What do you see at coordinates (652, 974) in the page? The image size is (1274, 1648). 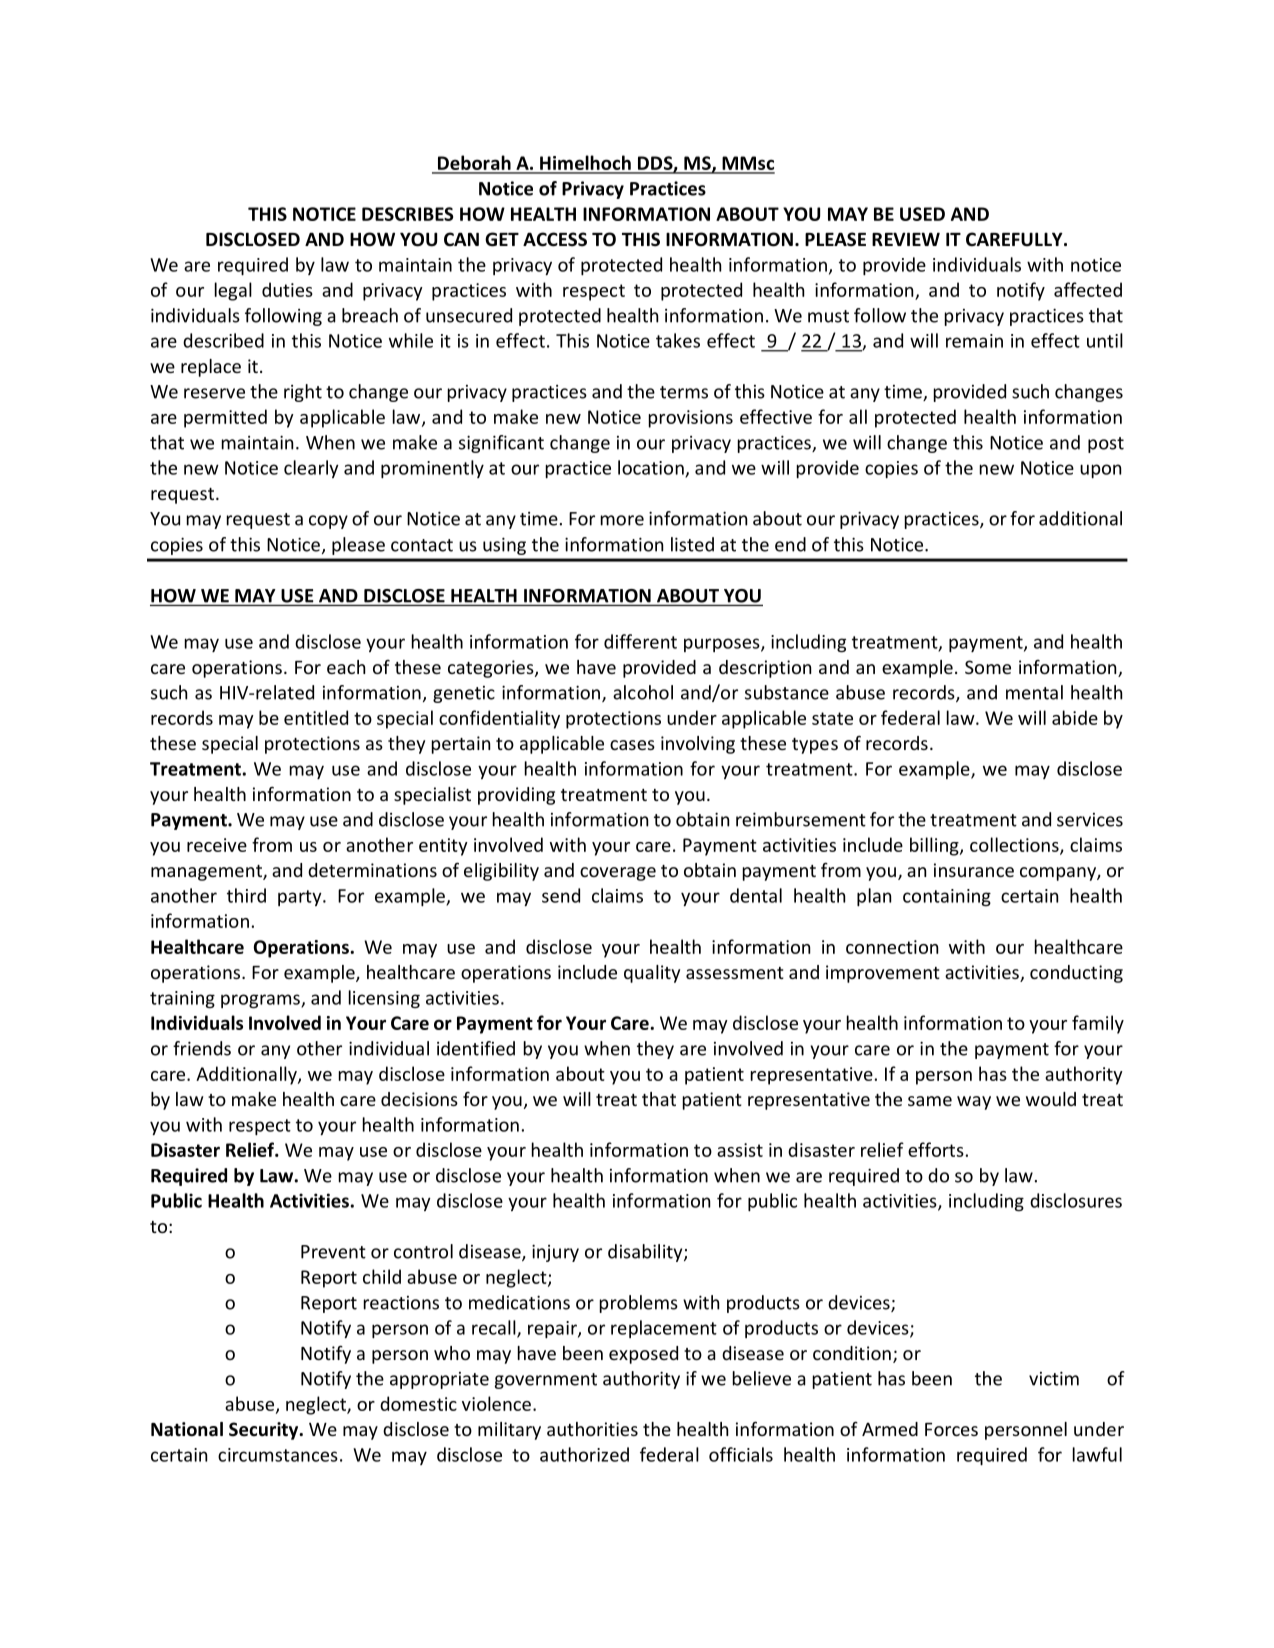 I see `quality` at bounding box center [652, 974].
